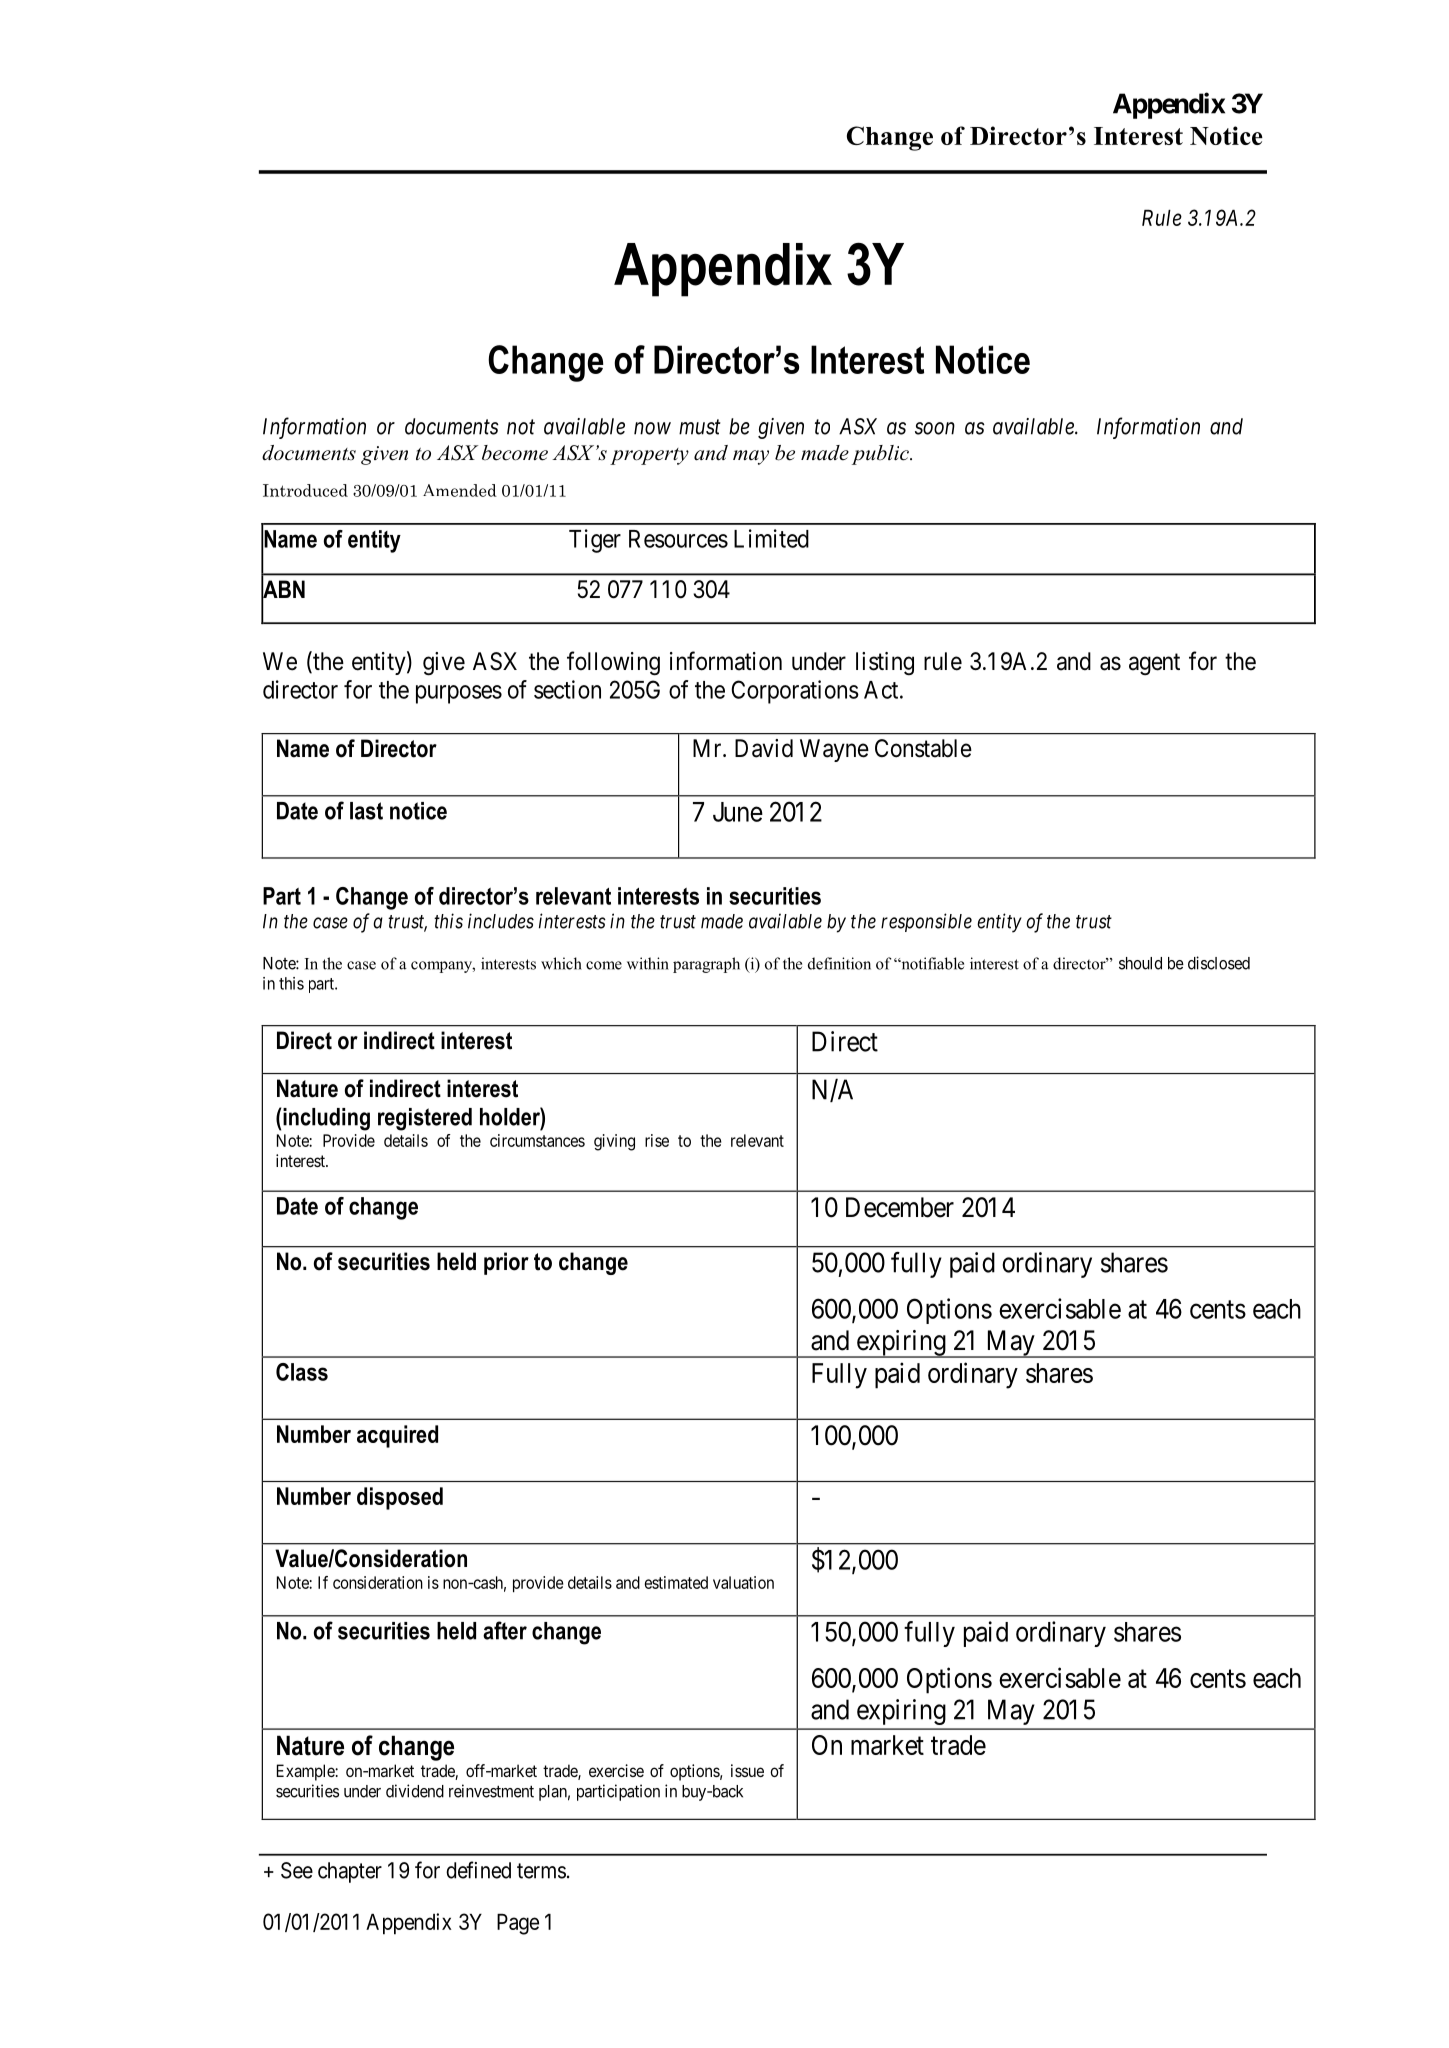 Image resolution: width=1449 pixels, height=2048 pixels. What do you see at coordinates (350, 1872) in the image?
I see `chapter` at bounding box center [350, 1872].
